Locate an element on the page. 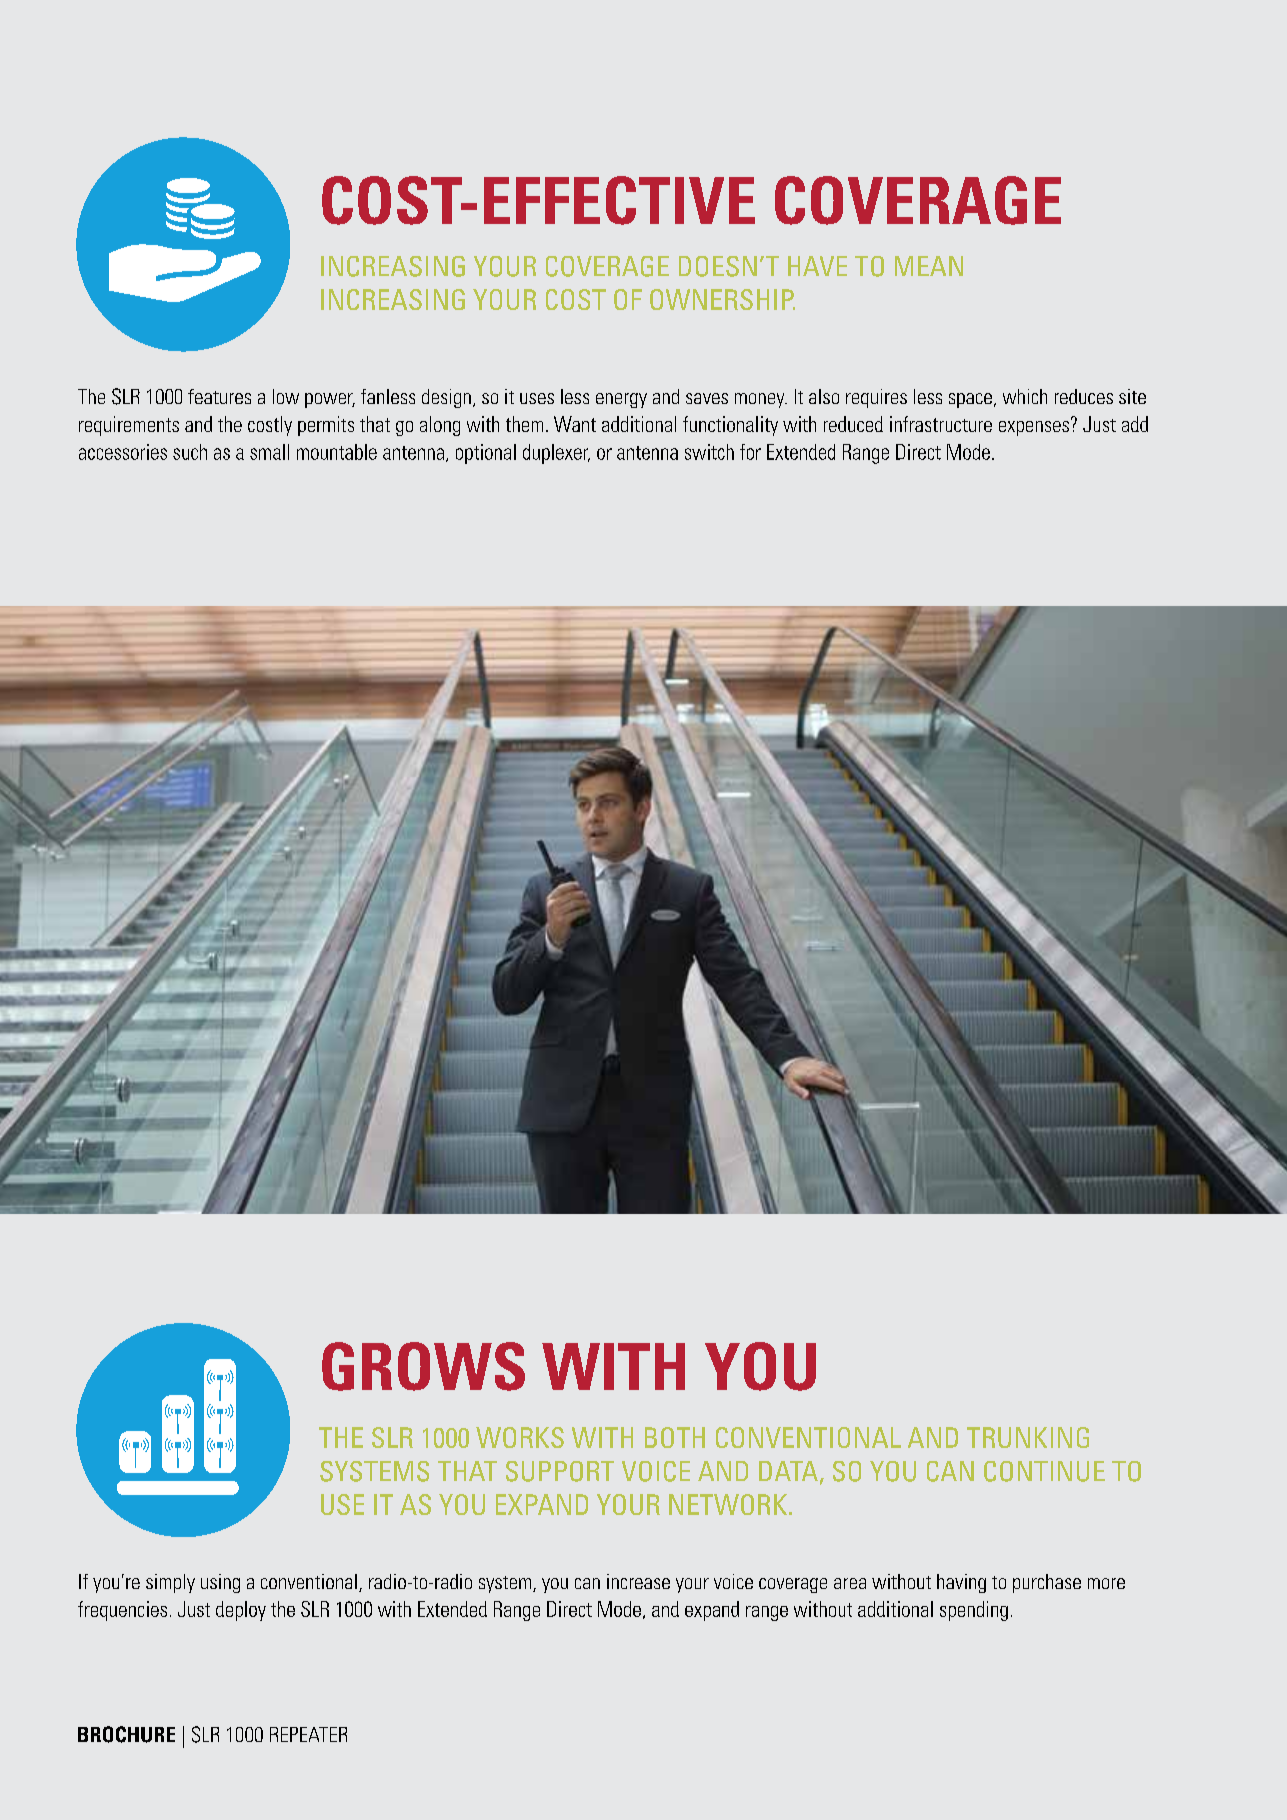 Image resolution: width=1287 pixels, height=1820 pixels. MEAN is located at coordinates (929, 266).
